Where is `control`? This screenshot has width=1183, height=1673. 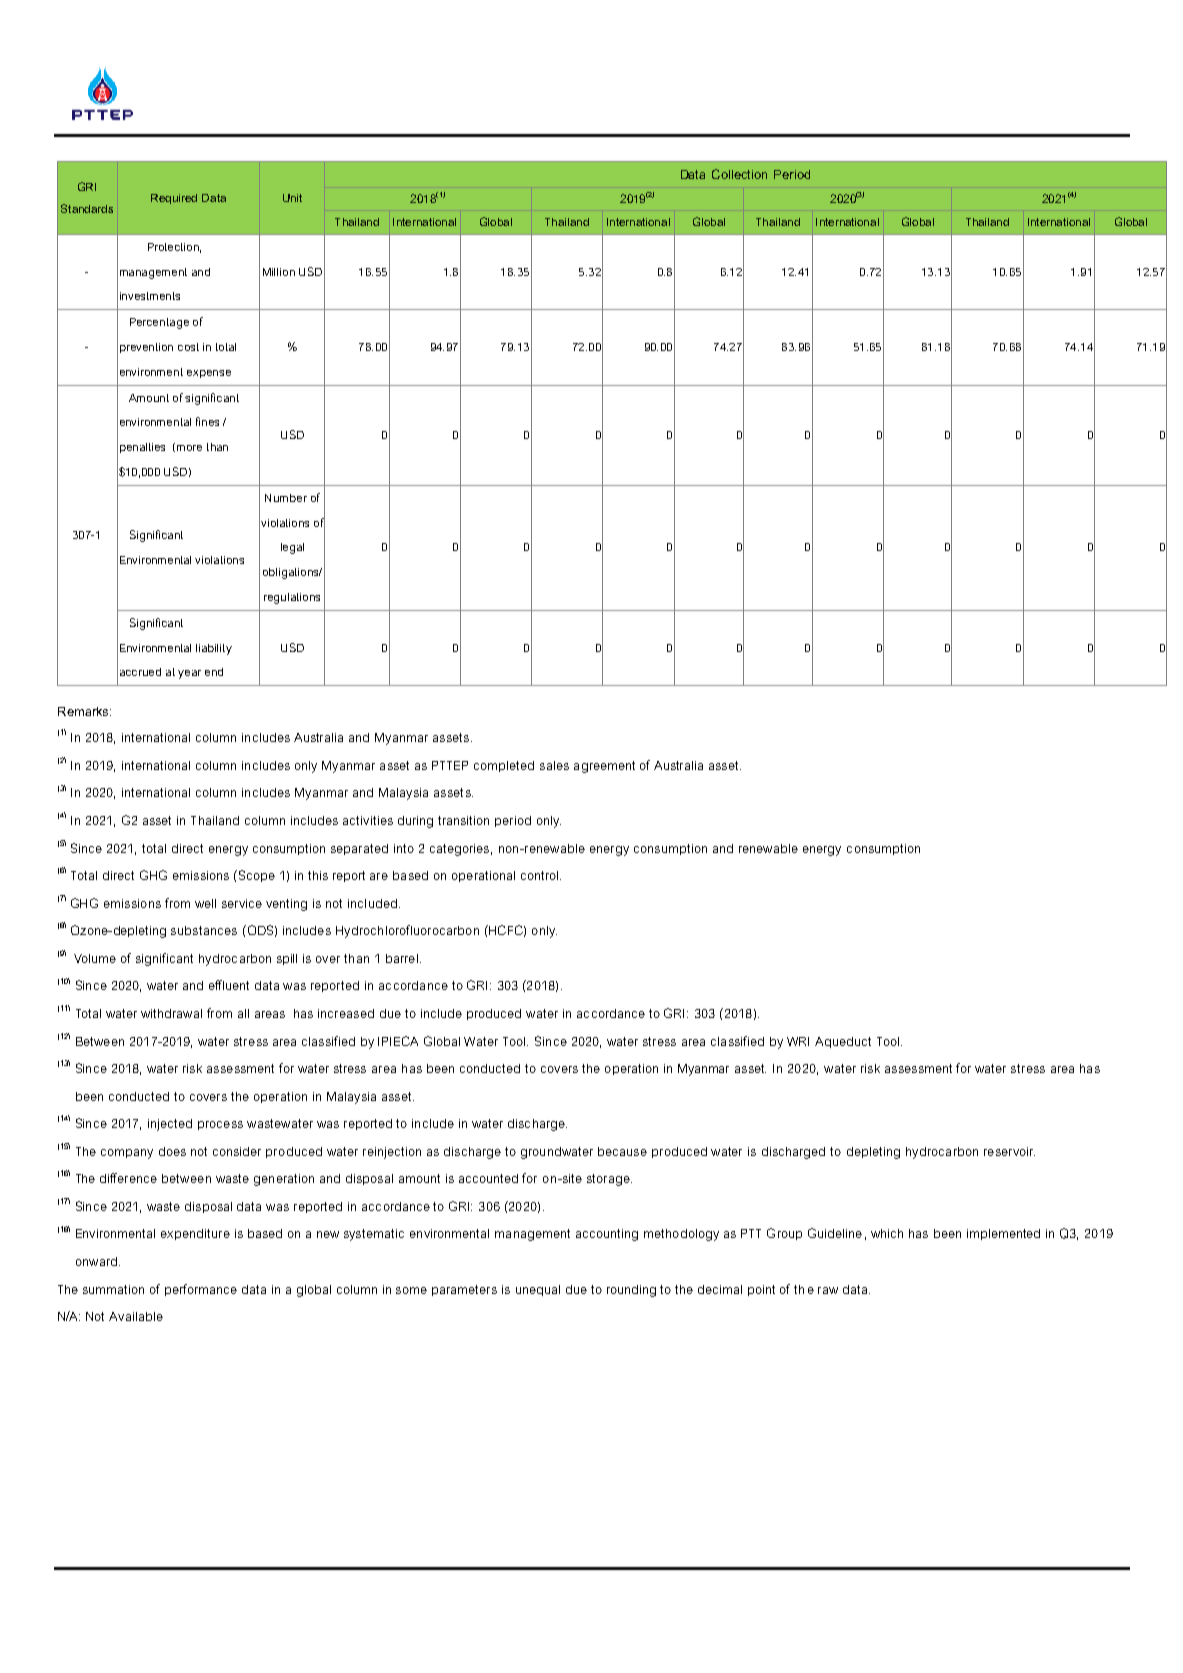 control is located at coordinates (541, 875).
